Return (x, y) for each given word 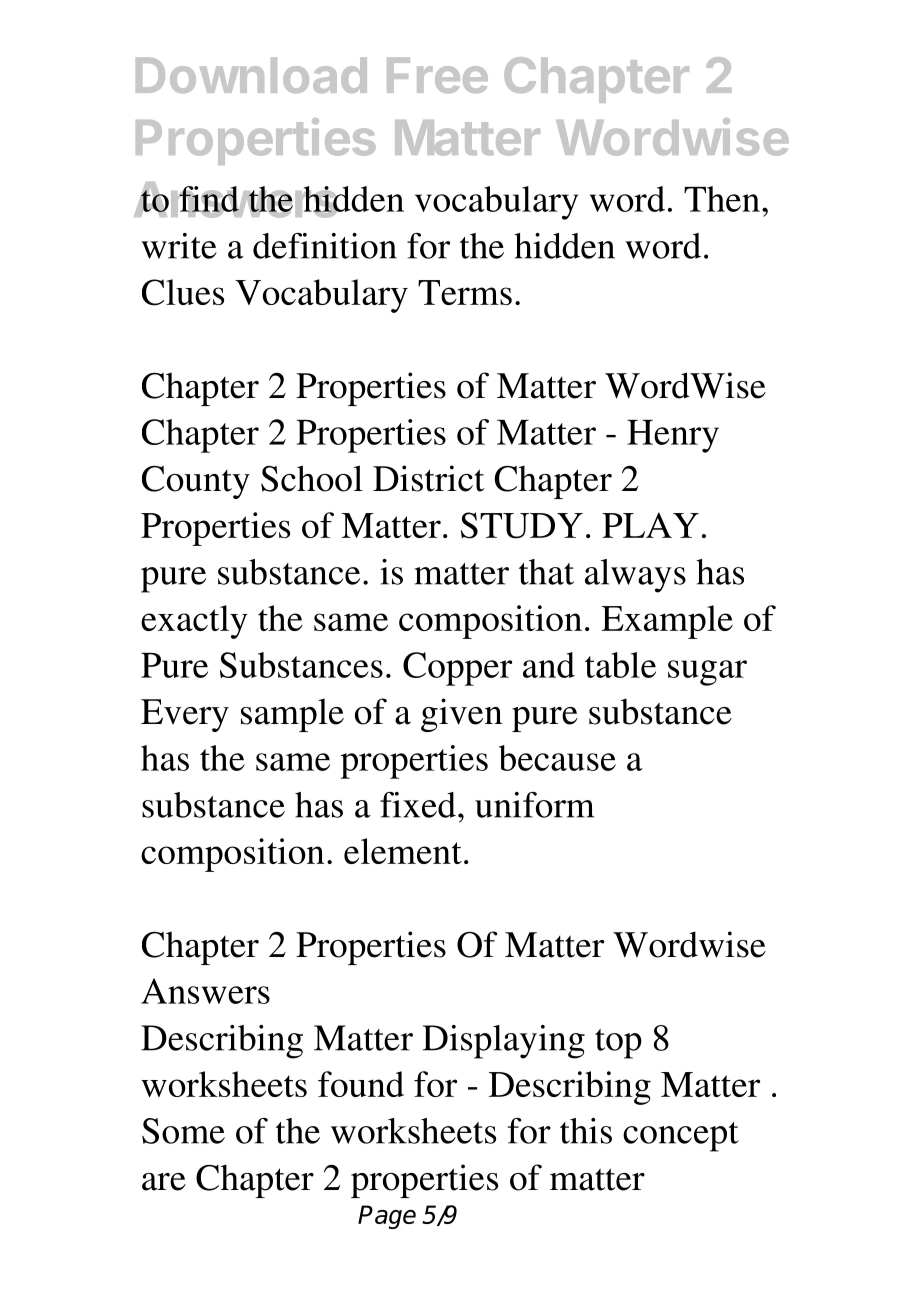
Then (722, 199)
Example (667, 622)
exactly (194, 622)
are (164, 1182)
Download (251, 75)
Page (387, 1217)
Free (437, 75)
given (462, 715)
